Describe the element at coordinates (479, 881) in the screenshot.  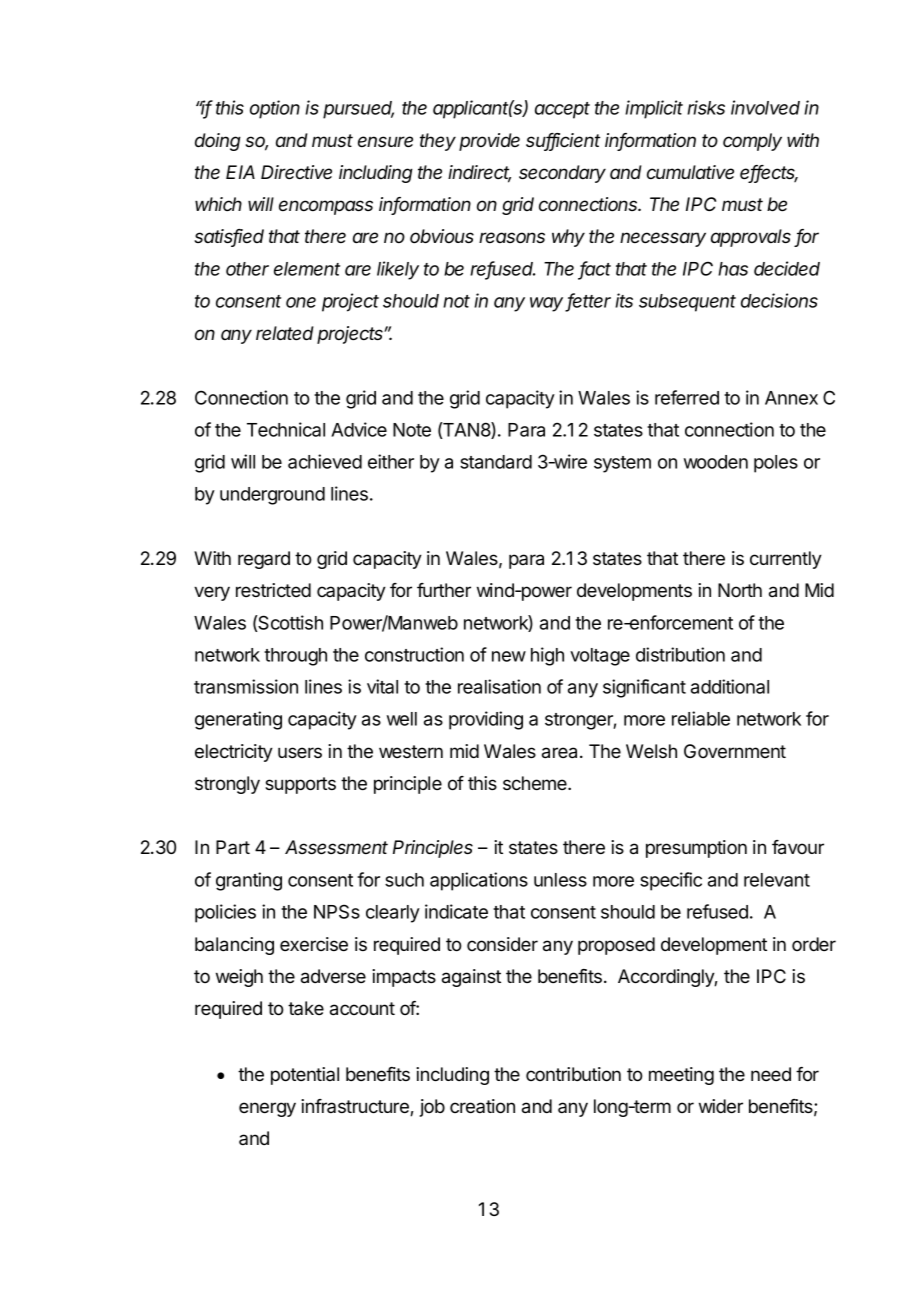
I see `applications` at that location.
